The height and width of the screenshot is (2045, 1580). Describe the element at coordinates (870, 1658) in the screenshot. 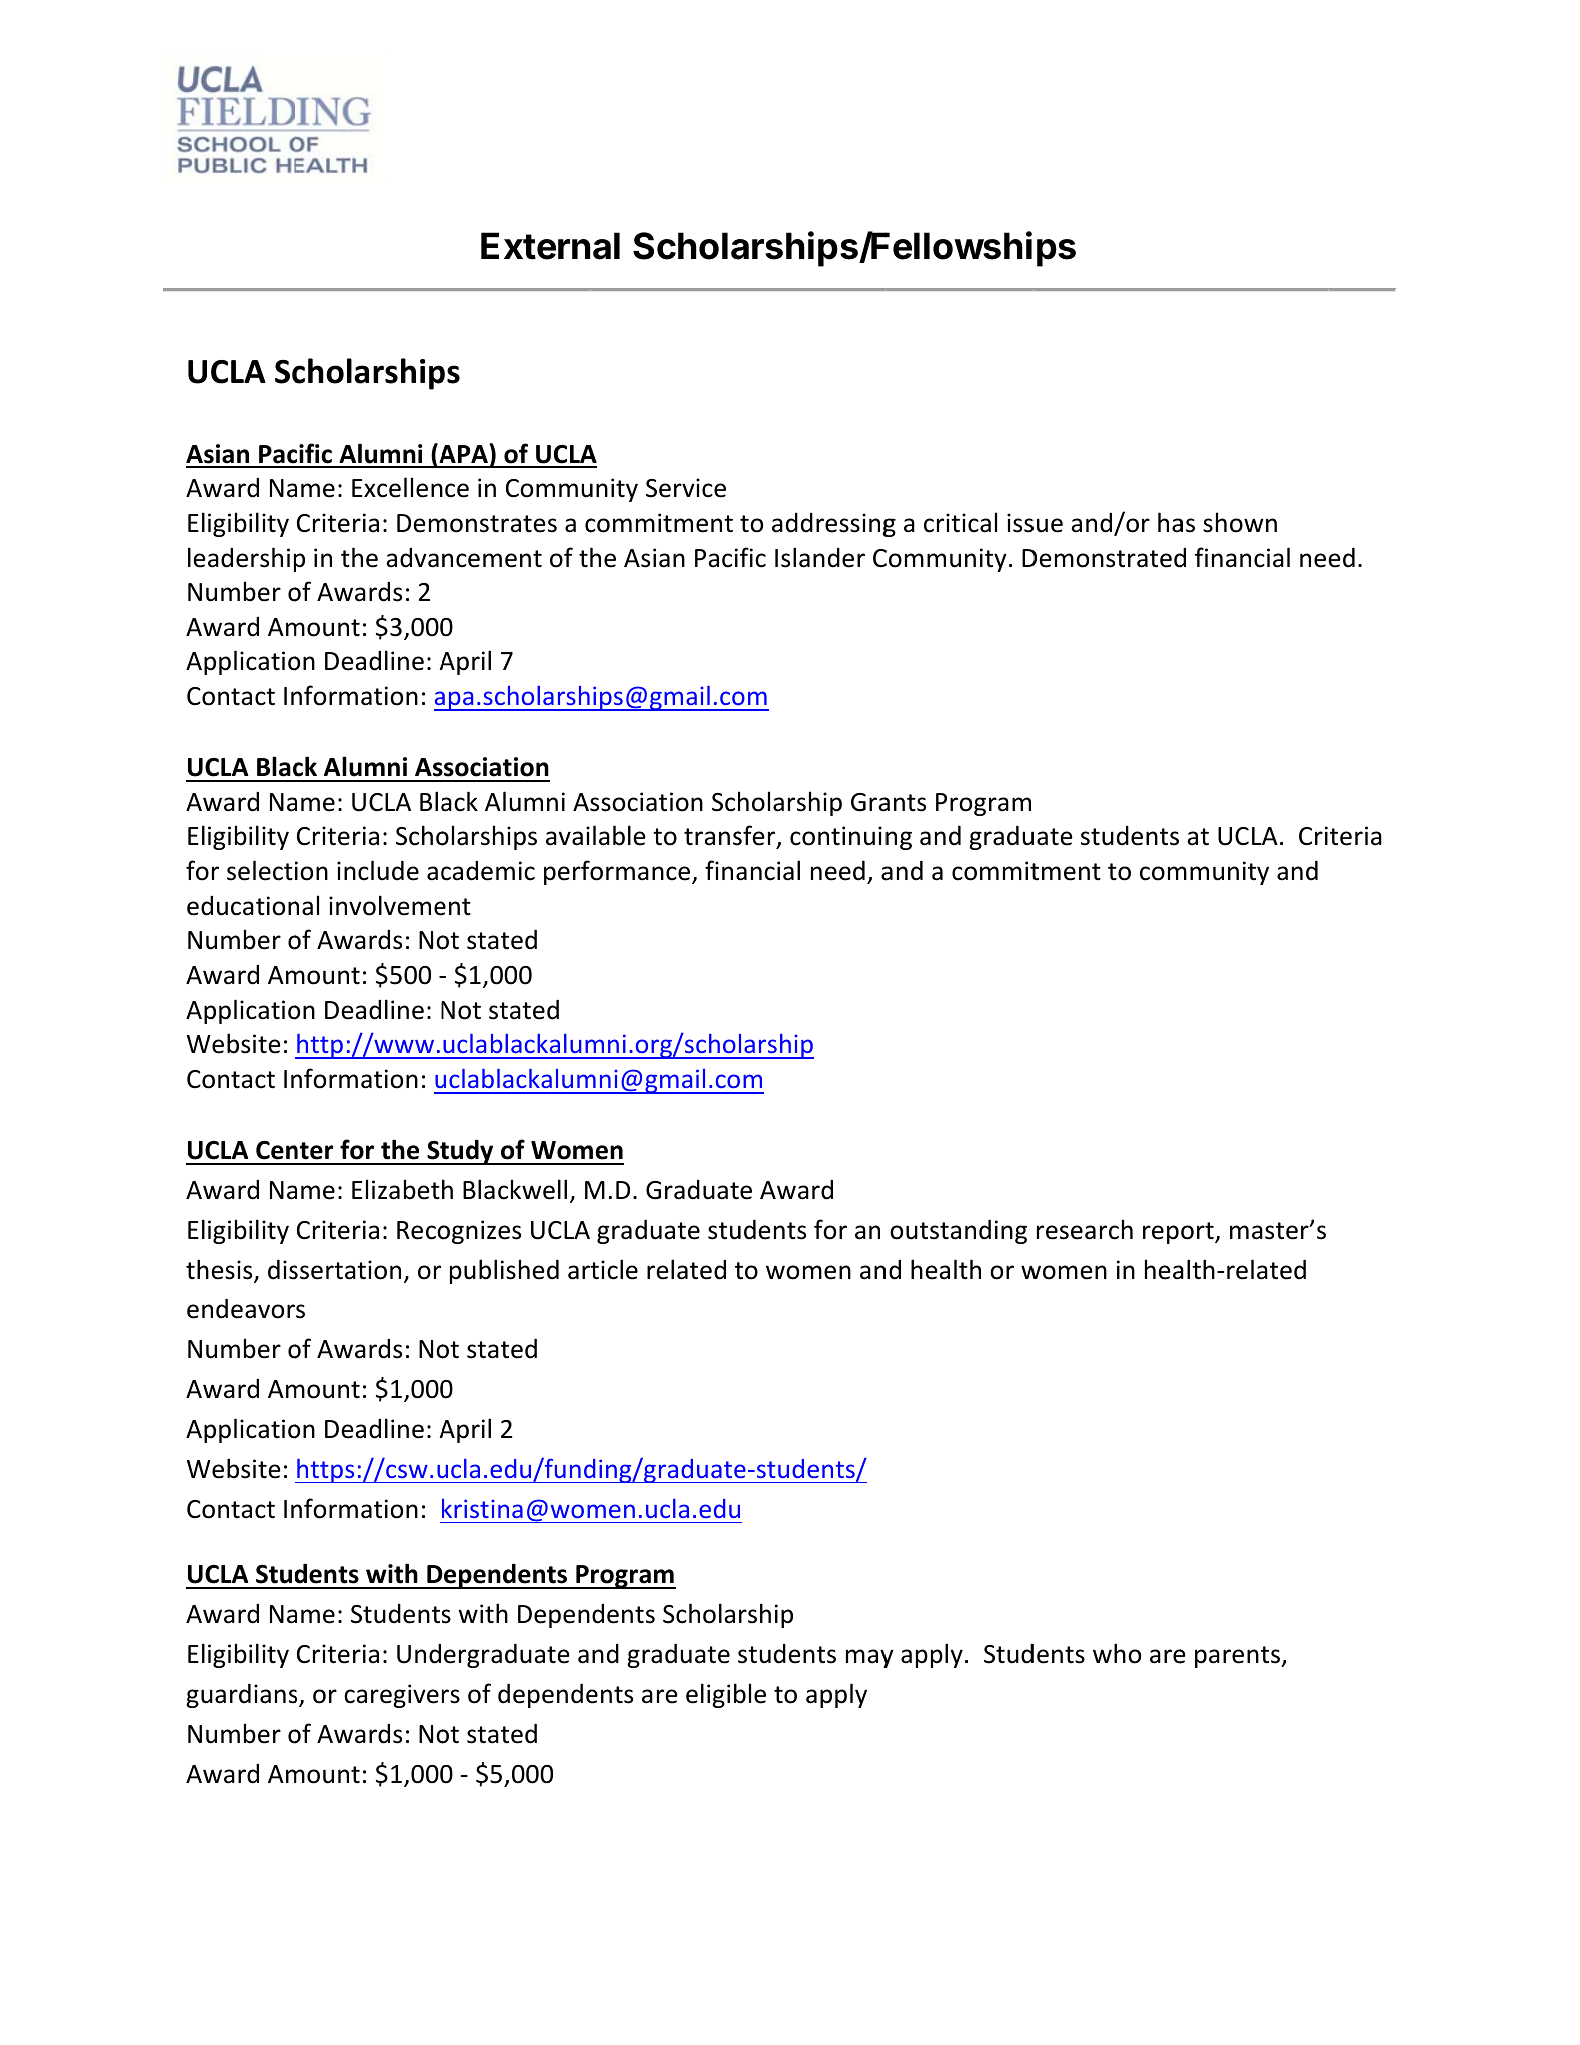

I see `may` at that location.
